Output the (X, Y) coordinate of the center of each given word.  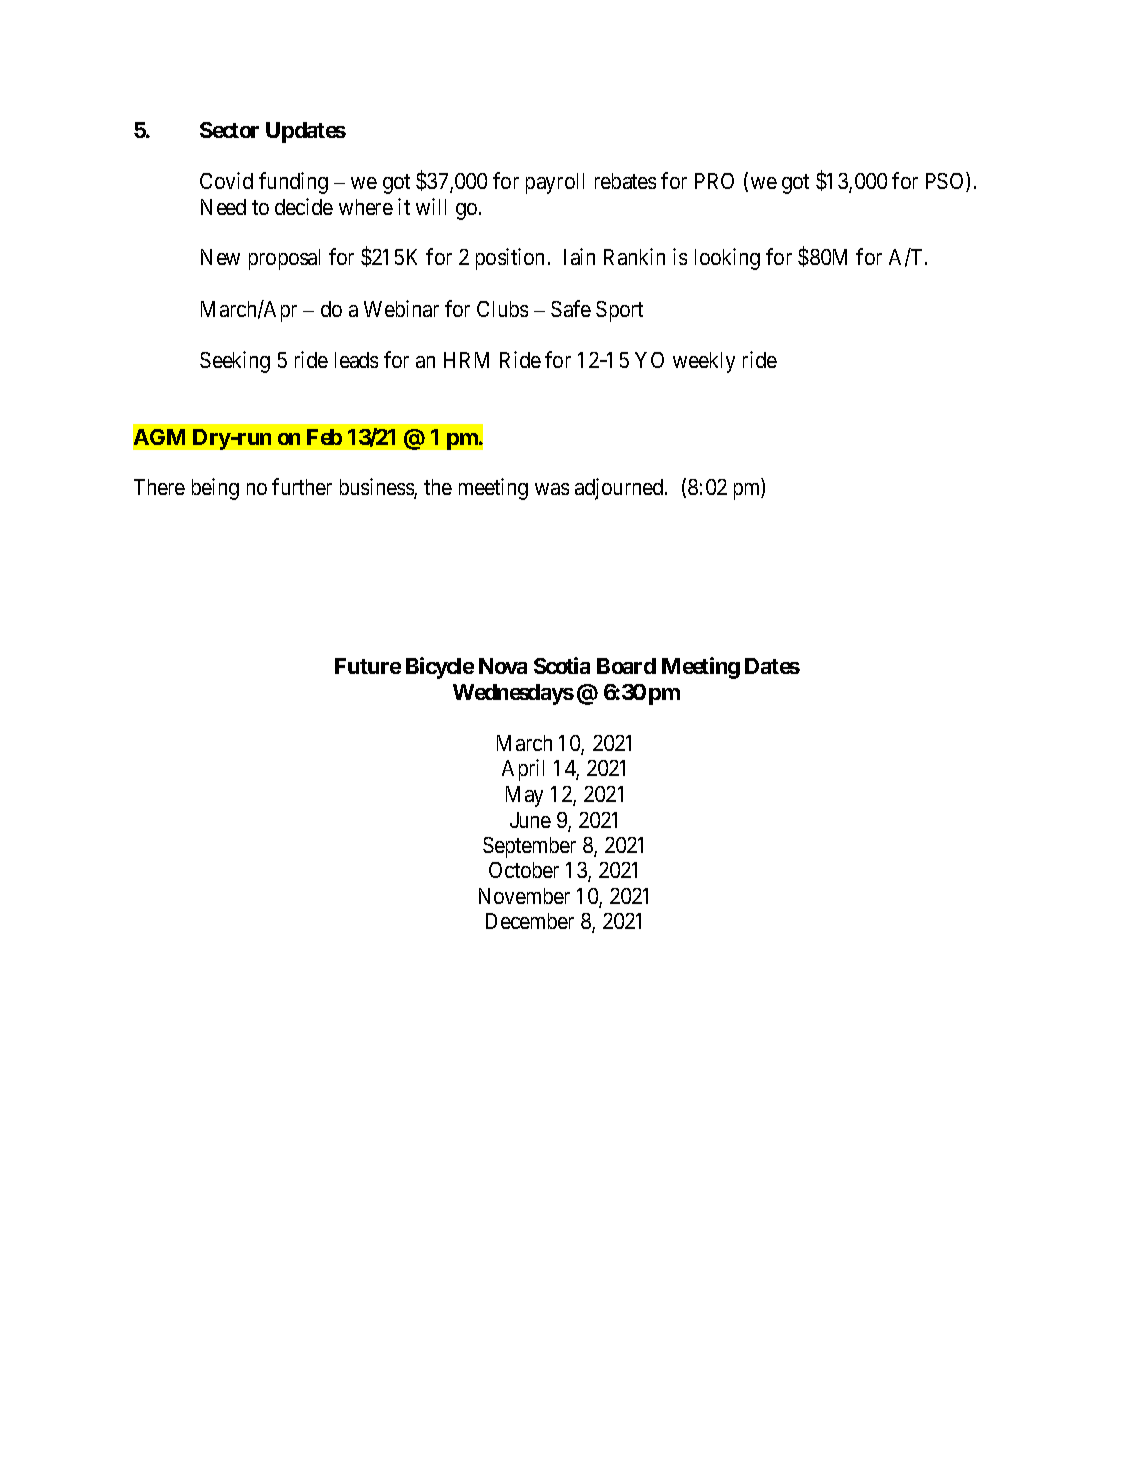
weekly (704, 362)
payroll (555, 183)
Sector (229, 130)
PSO (946, 182)
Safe (571, 308)
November (524, 896)
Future (368, 666)
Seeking (235, 362)
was (552, 489)
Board (626, 666)
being (215, 489)
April (523, 770)
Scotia (562, 665)
